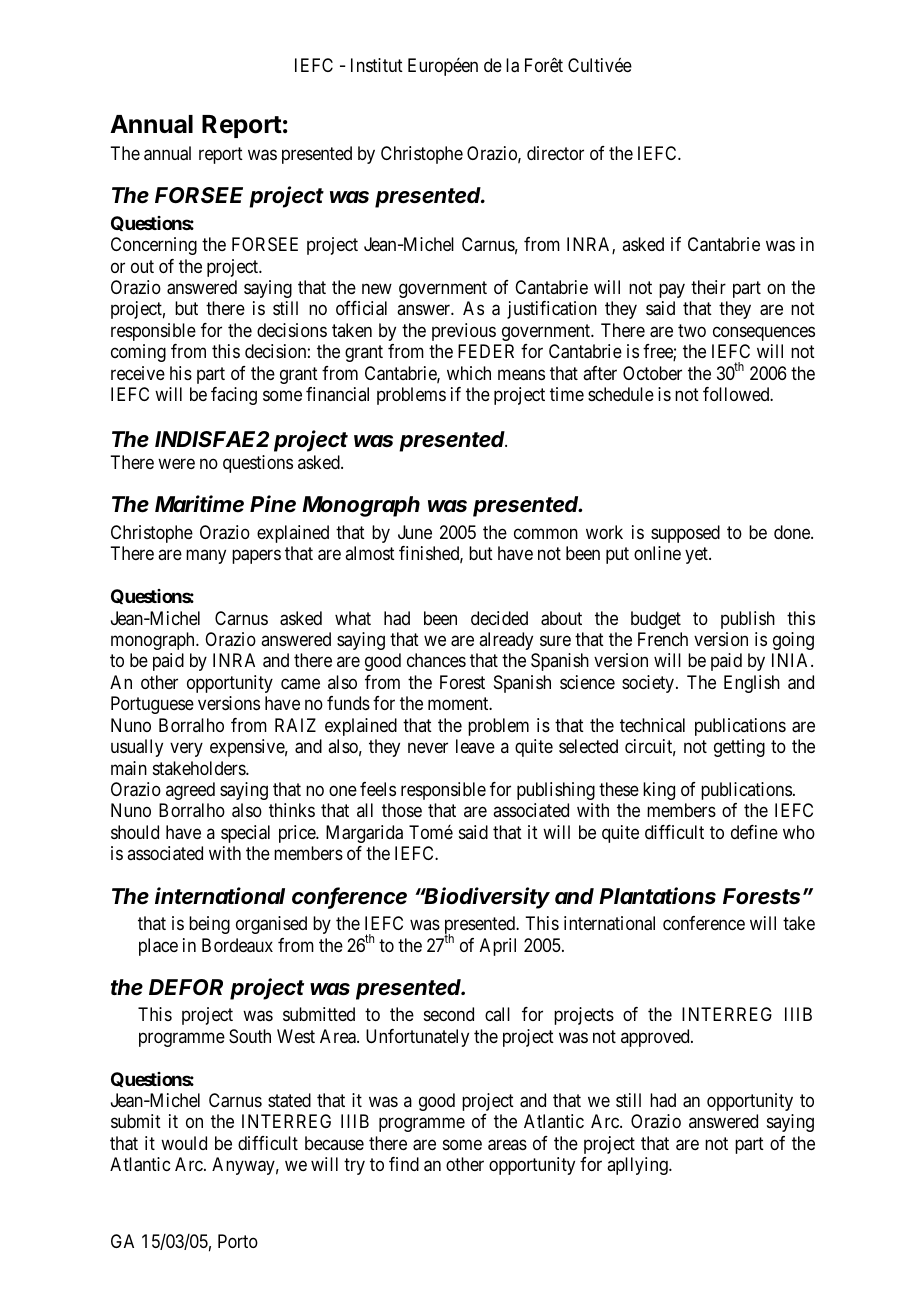  Describe the element at coordinates (752, 684) in the screenshot. I see `English` at that location.
